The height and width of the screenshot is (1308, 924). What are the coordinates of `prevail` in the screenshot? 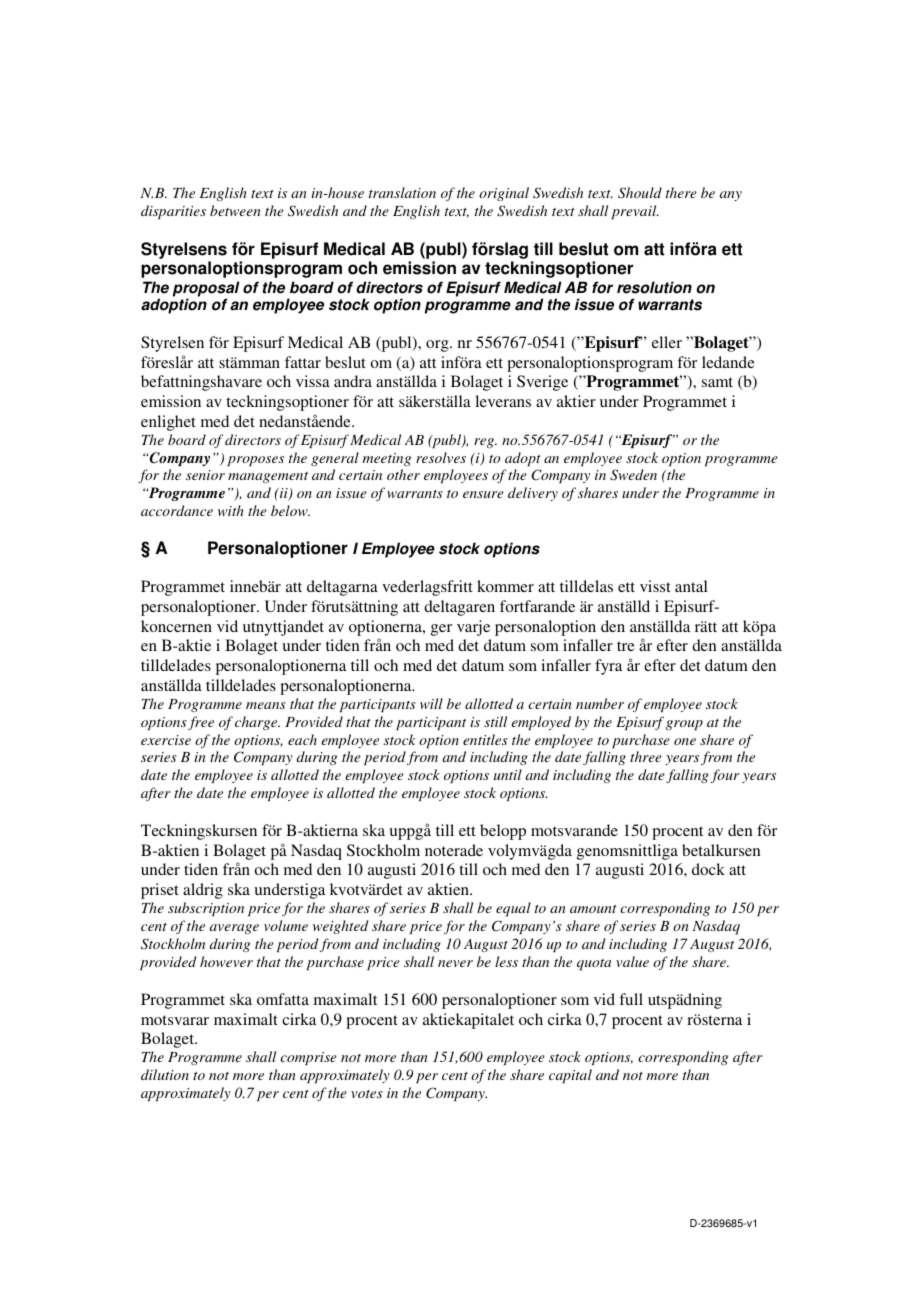 It's located at (635, 212).
